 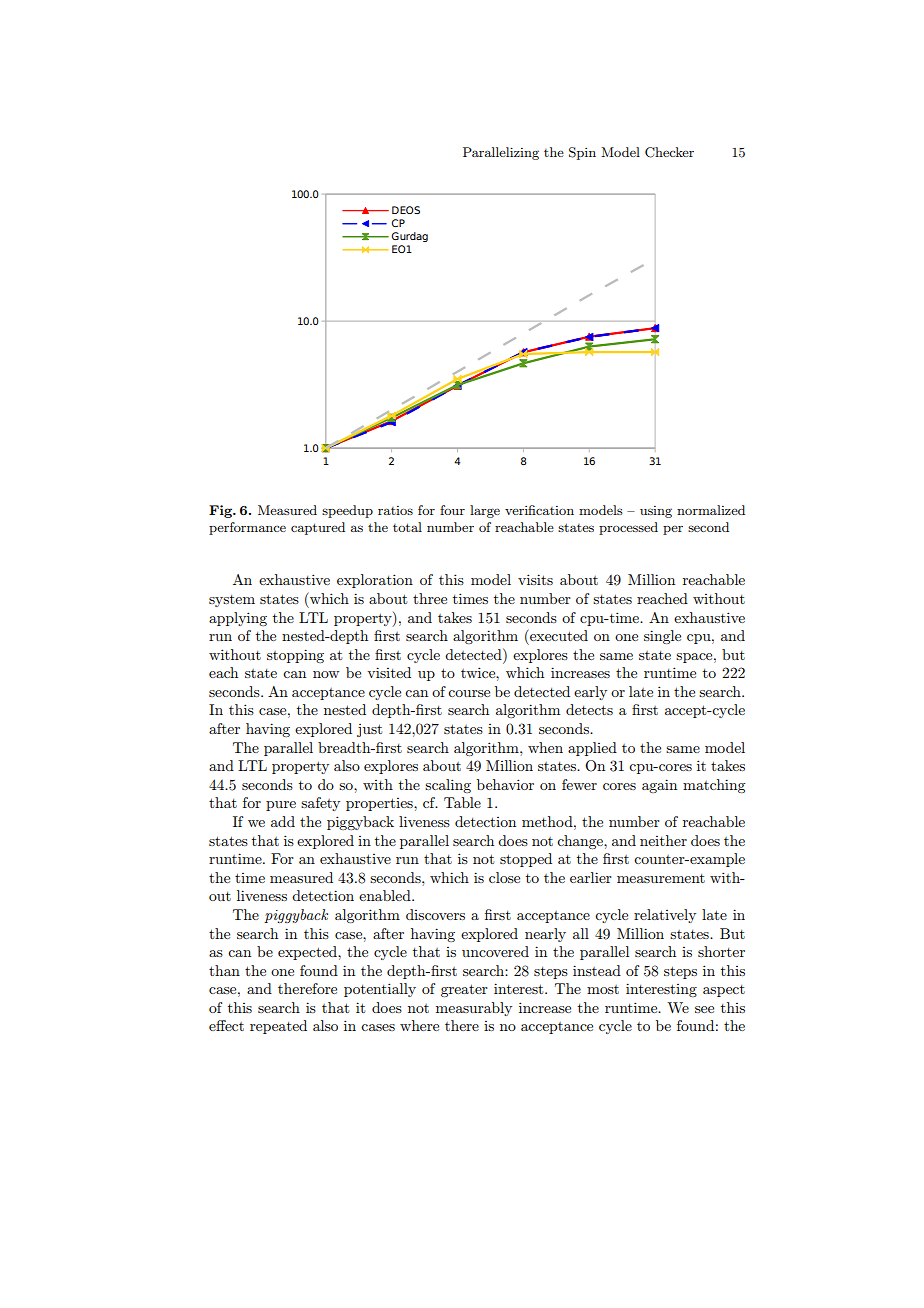 I want to click on DEOS, so click(x=406, y=210).
